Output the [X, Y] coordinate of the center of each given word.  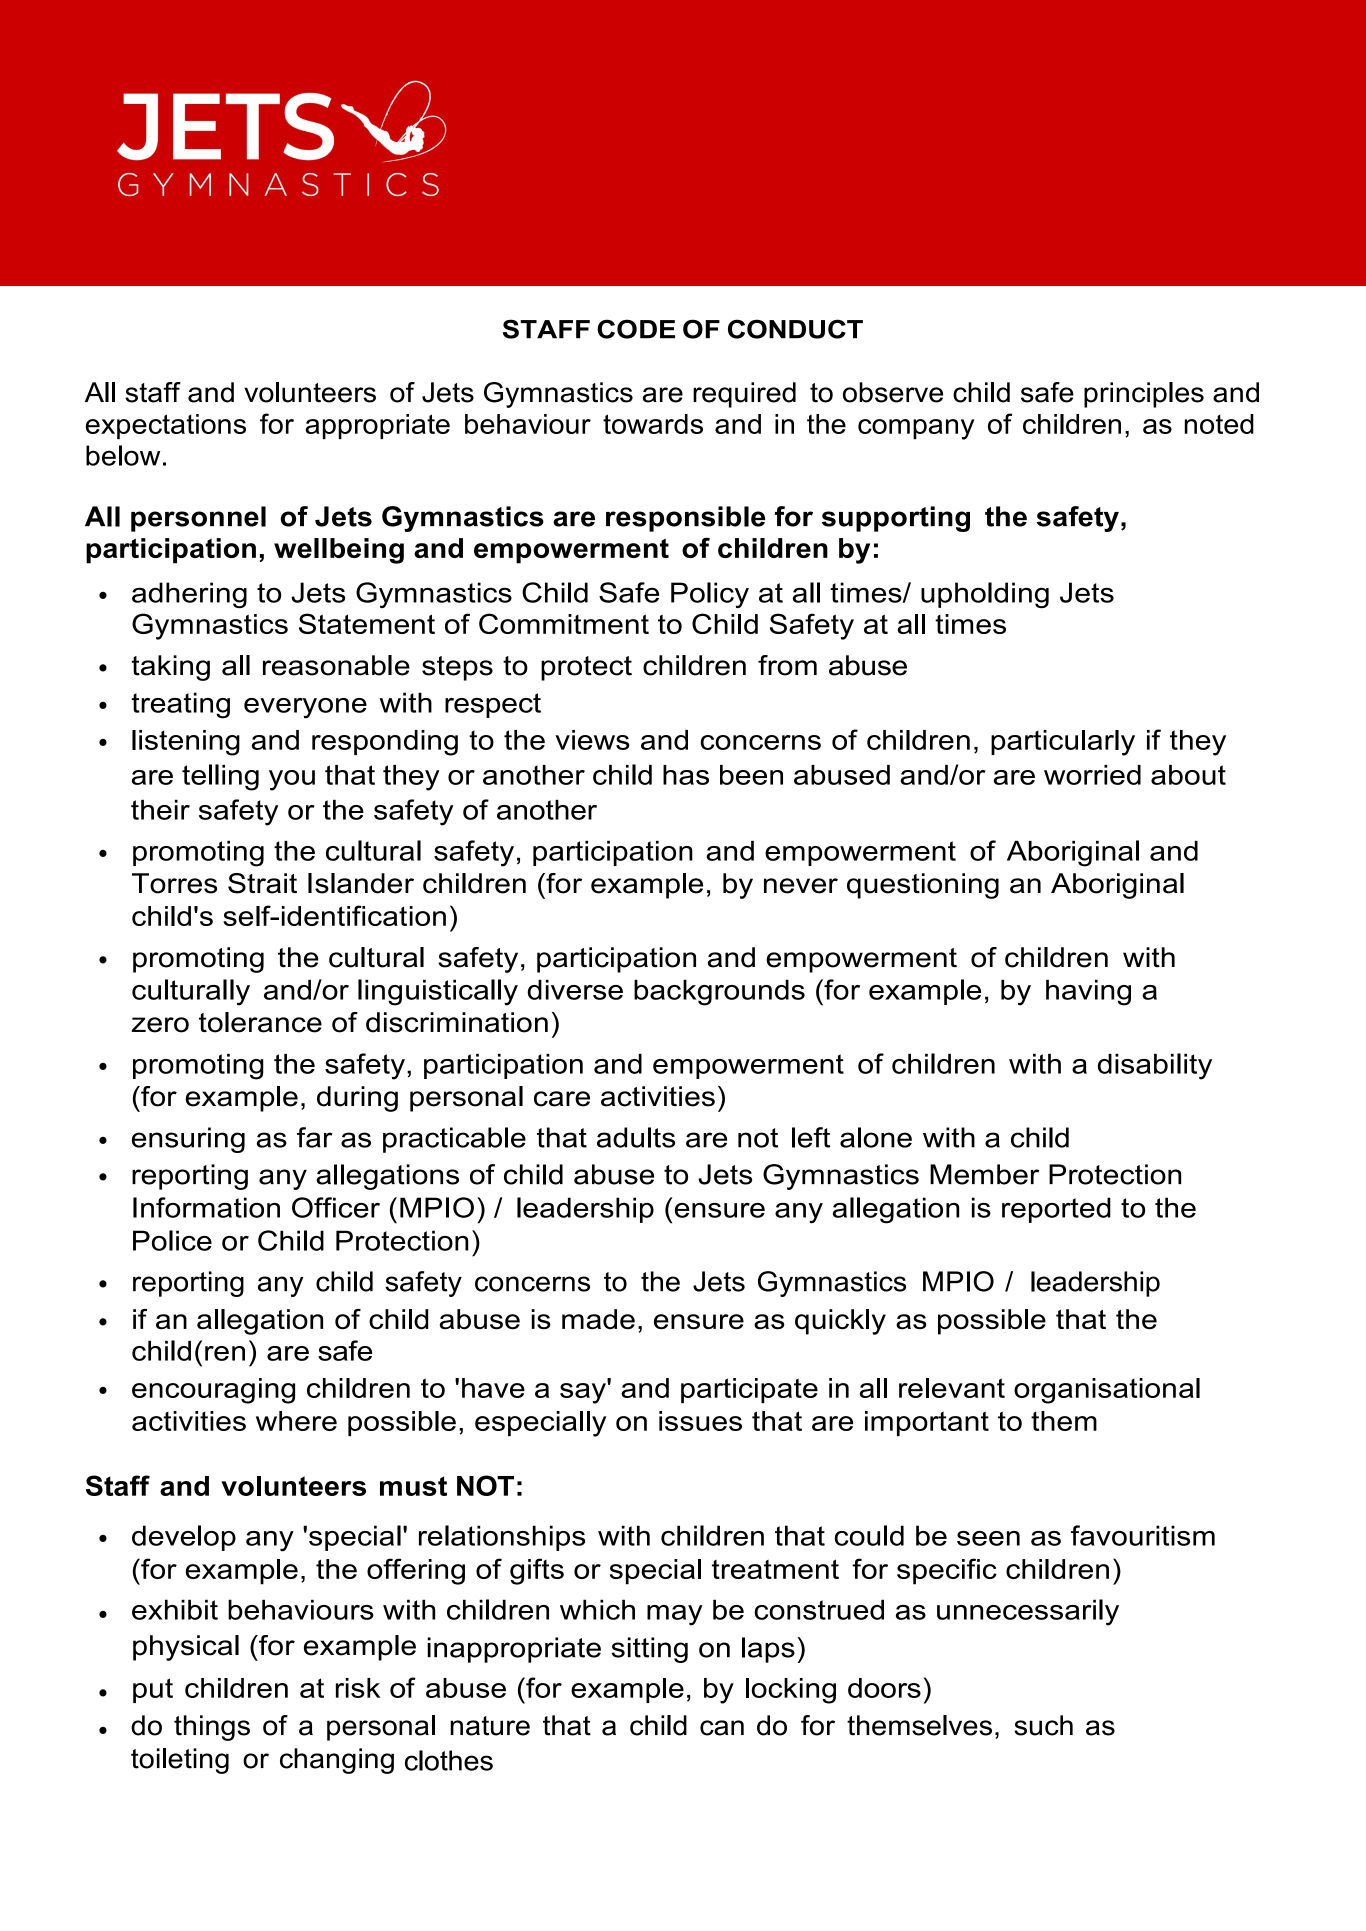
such [1043, 1725]
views [592, 740]
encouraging [213, 1391]
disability [1155, 1066]
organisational [1107, 1391]
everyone [305, 708]
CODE [636, 329]
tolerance [260, 1022]
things [212, 1728]
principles [1144, 395]
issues [700, 1421]
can [722, 1728]
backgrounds [719, 992]
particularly [1063, 743]
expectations [166, 426]
